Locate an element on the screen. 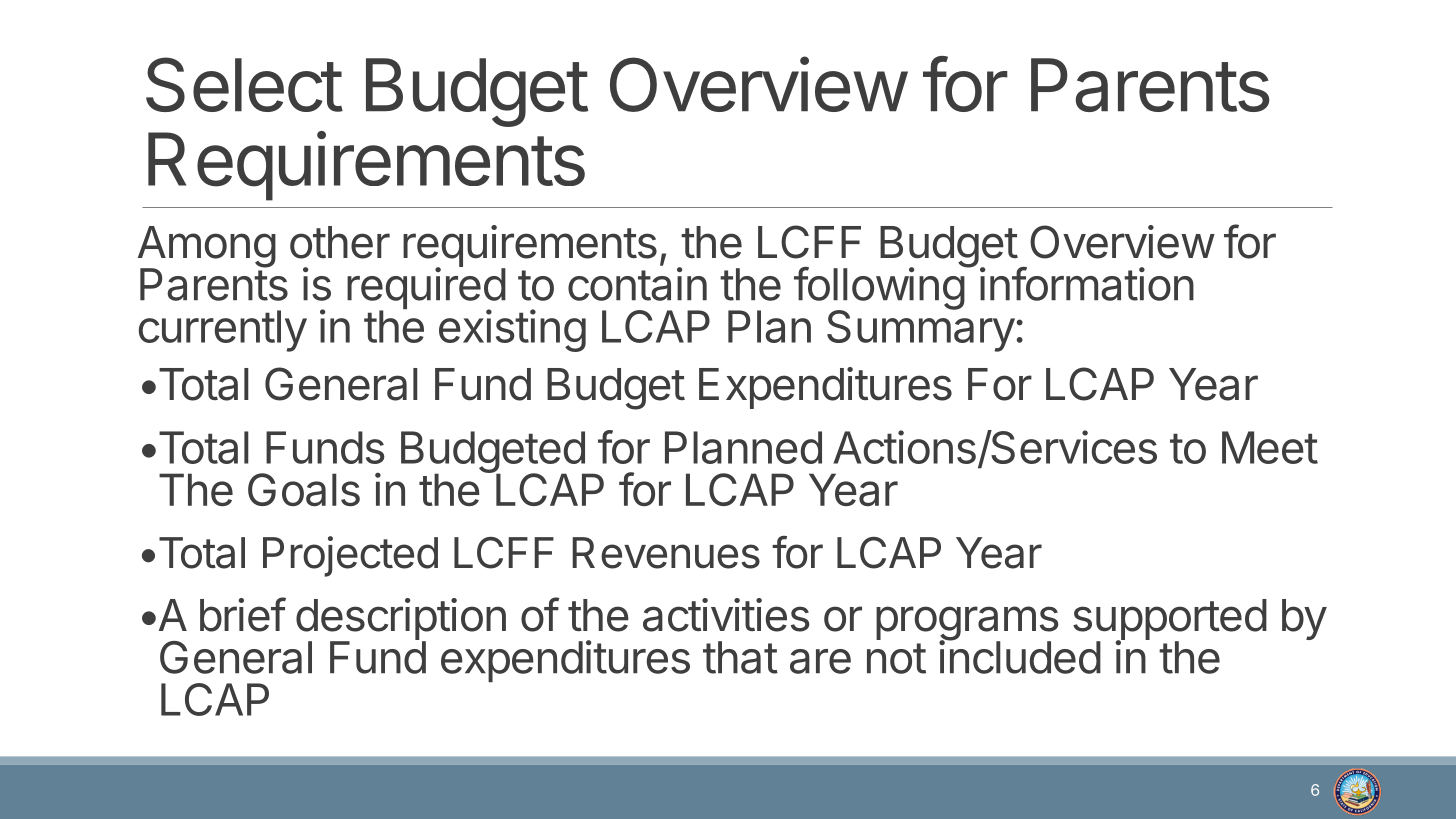 The height and width of the screenshot is (819, 1456). Summary is located at coordinates (921, 330).
